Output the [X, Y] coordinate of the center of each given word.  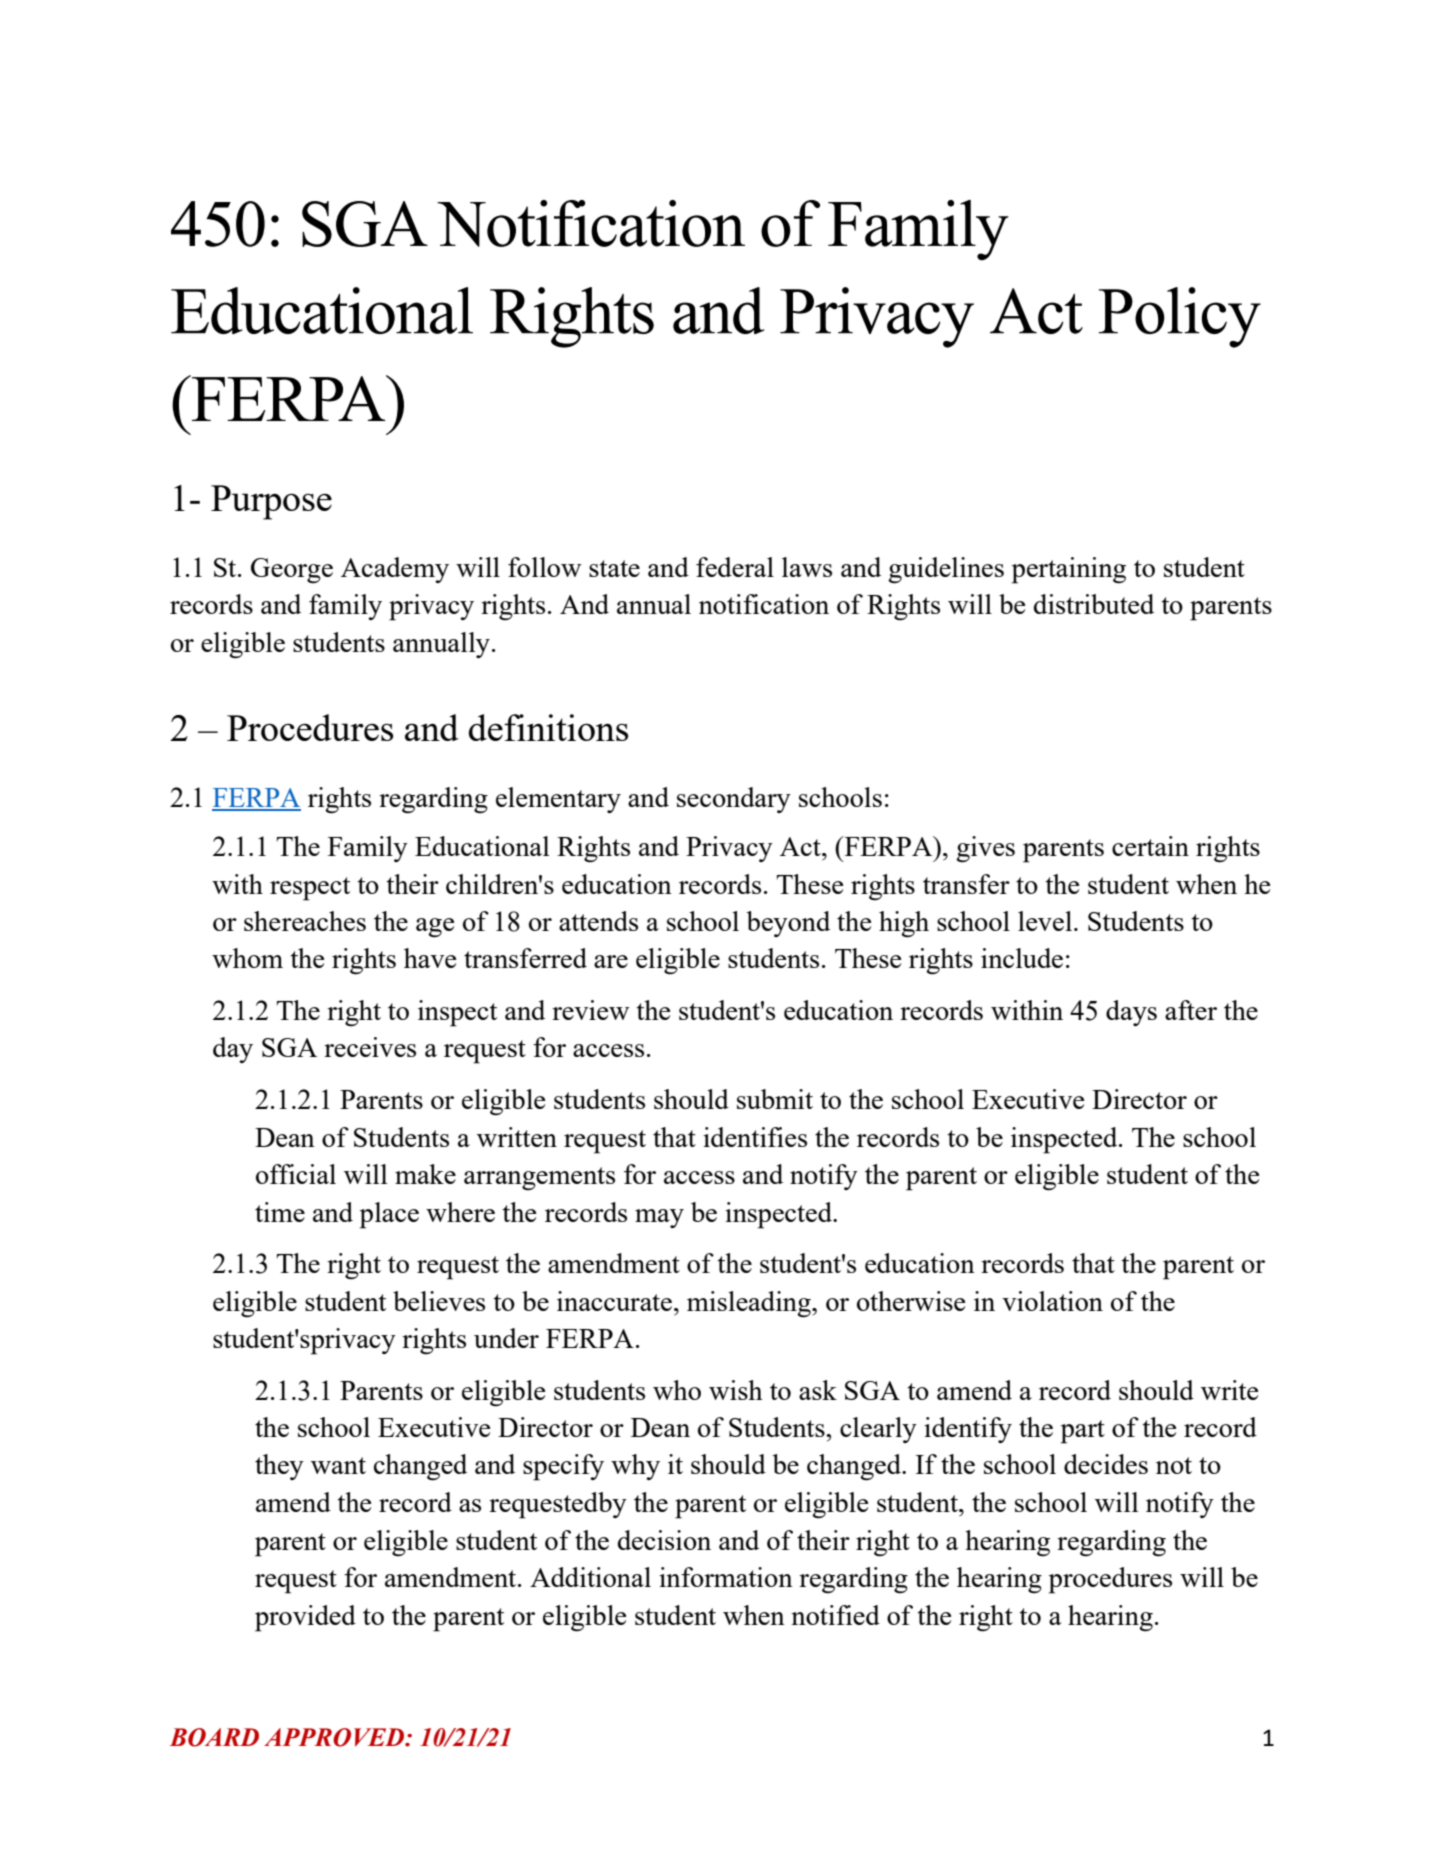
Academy [395, 570]
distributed [1094, 604]
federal [735, 567]
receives [370, 1047]
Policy [1180, 317]
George [292, 571]
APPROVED [335, 1737]
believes [439, 1301]
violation [1052, 1301]
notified [835, 1615]
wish [736, 1390]
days [1131, 1013]
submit [775, 1099]
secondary [734, 800]
